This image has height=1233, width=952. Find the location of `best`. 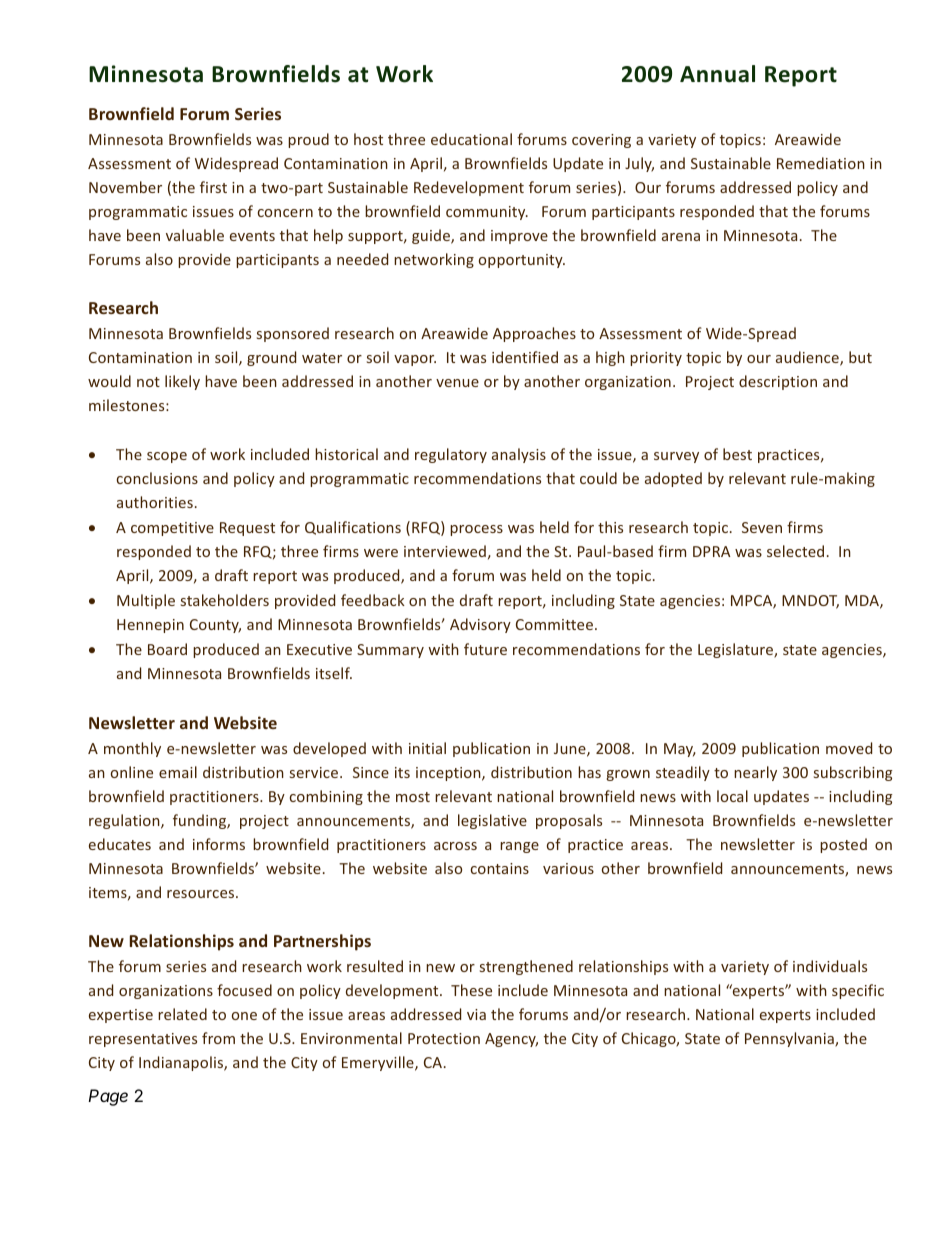

best is located at coordinates (737, 454).
